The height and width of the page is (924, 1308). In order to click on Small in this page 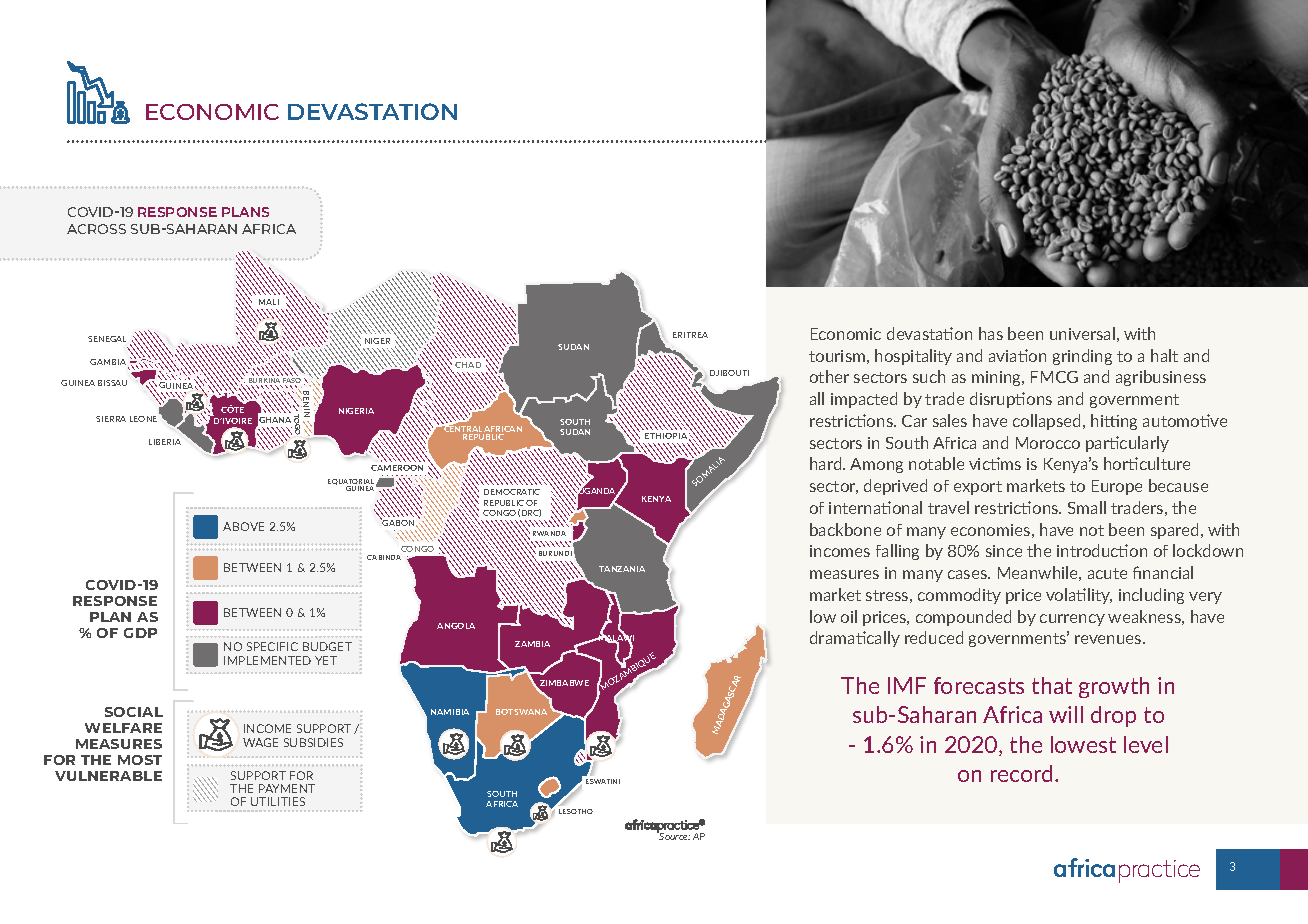, I will do `click(1087, 507)`.
